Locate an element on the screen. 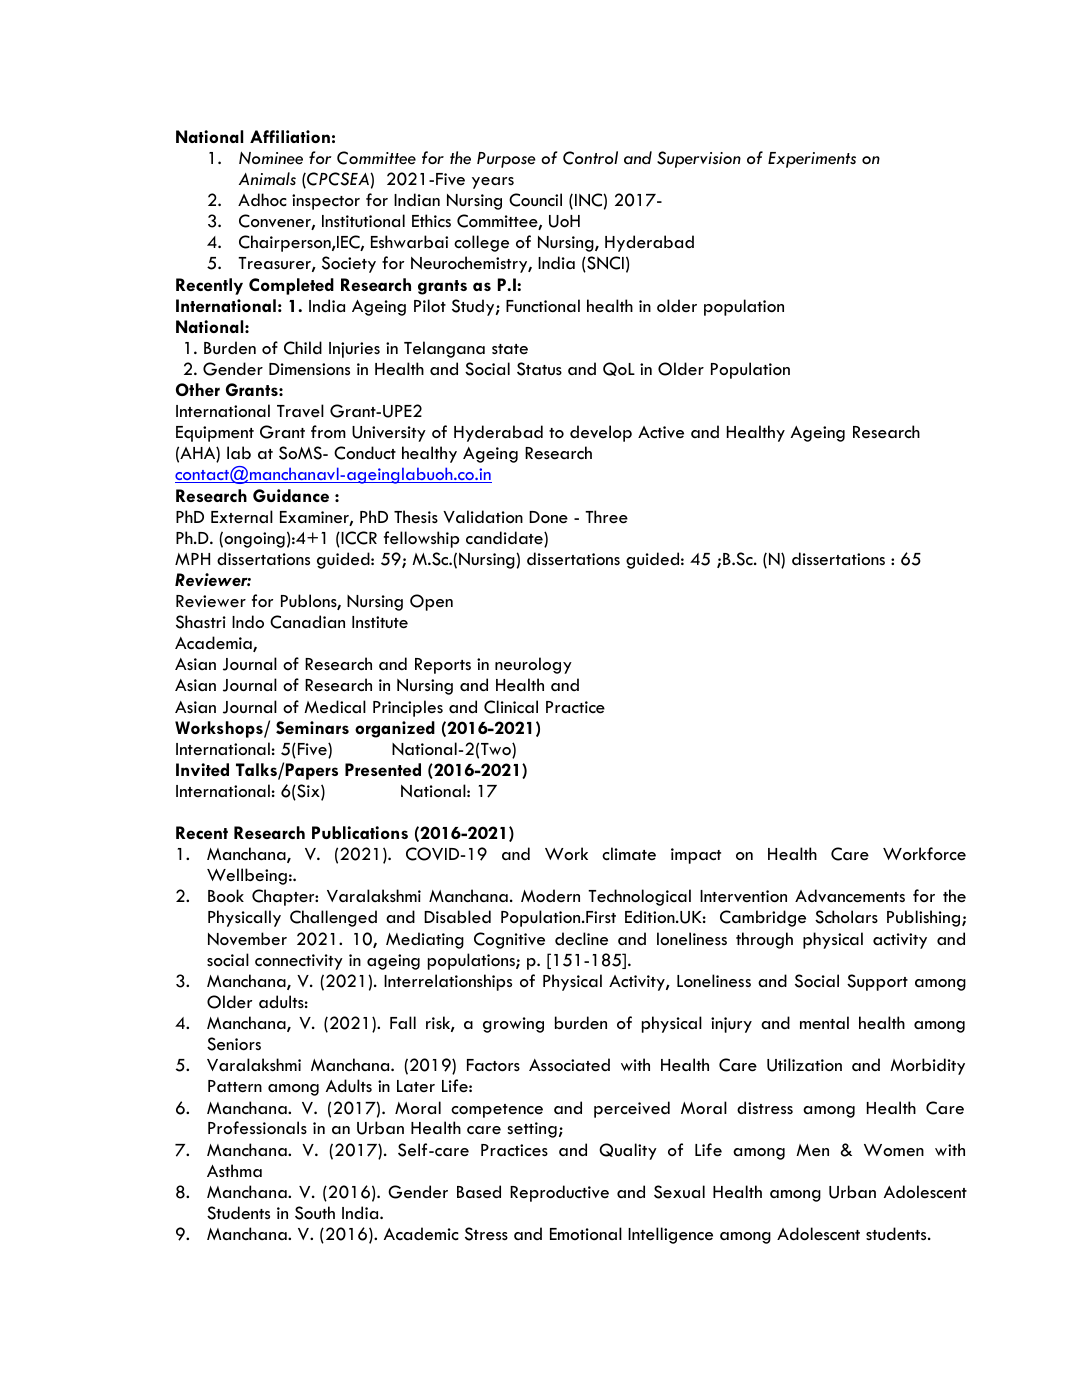  Experiments is located at coordinates (812, 160).
